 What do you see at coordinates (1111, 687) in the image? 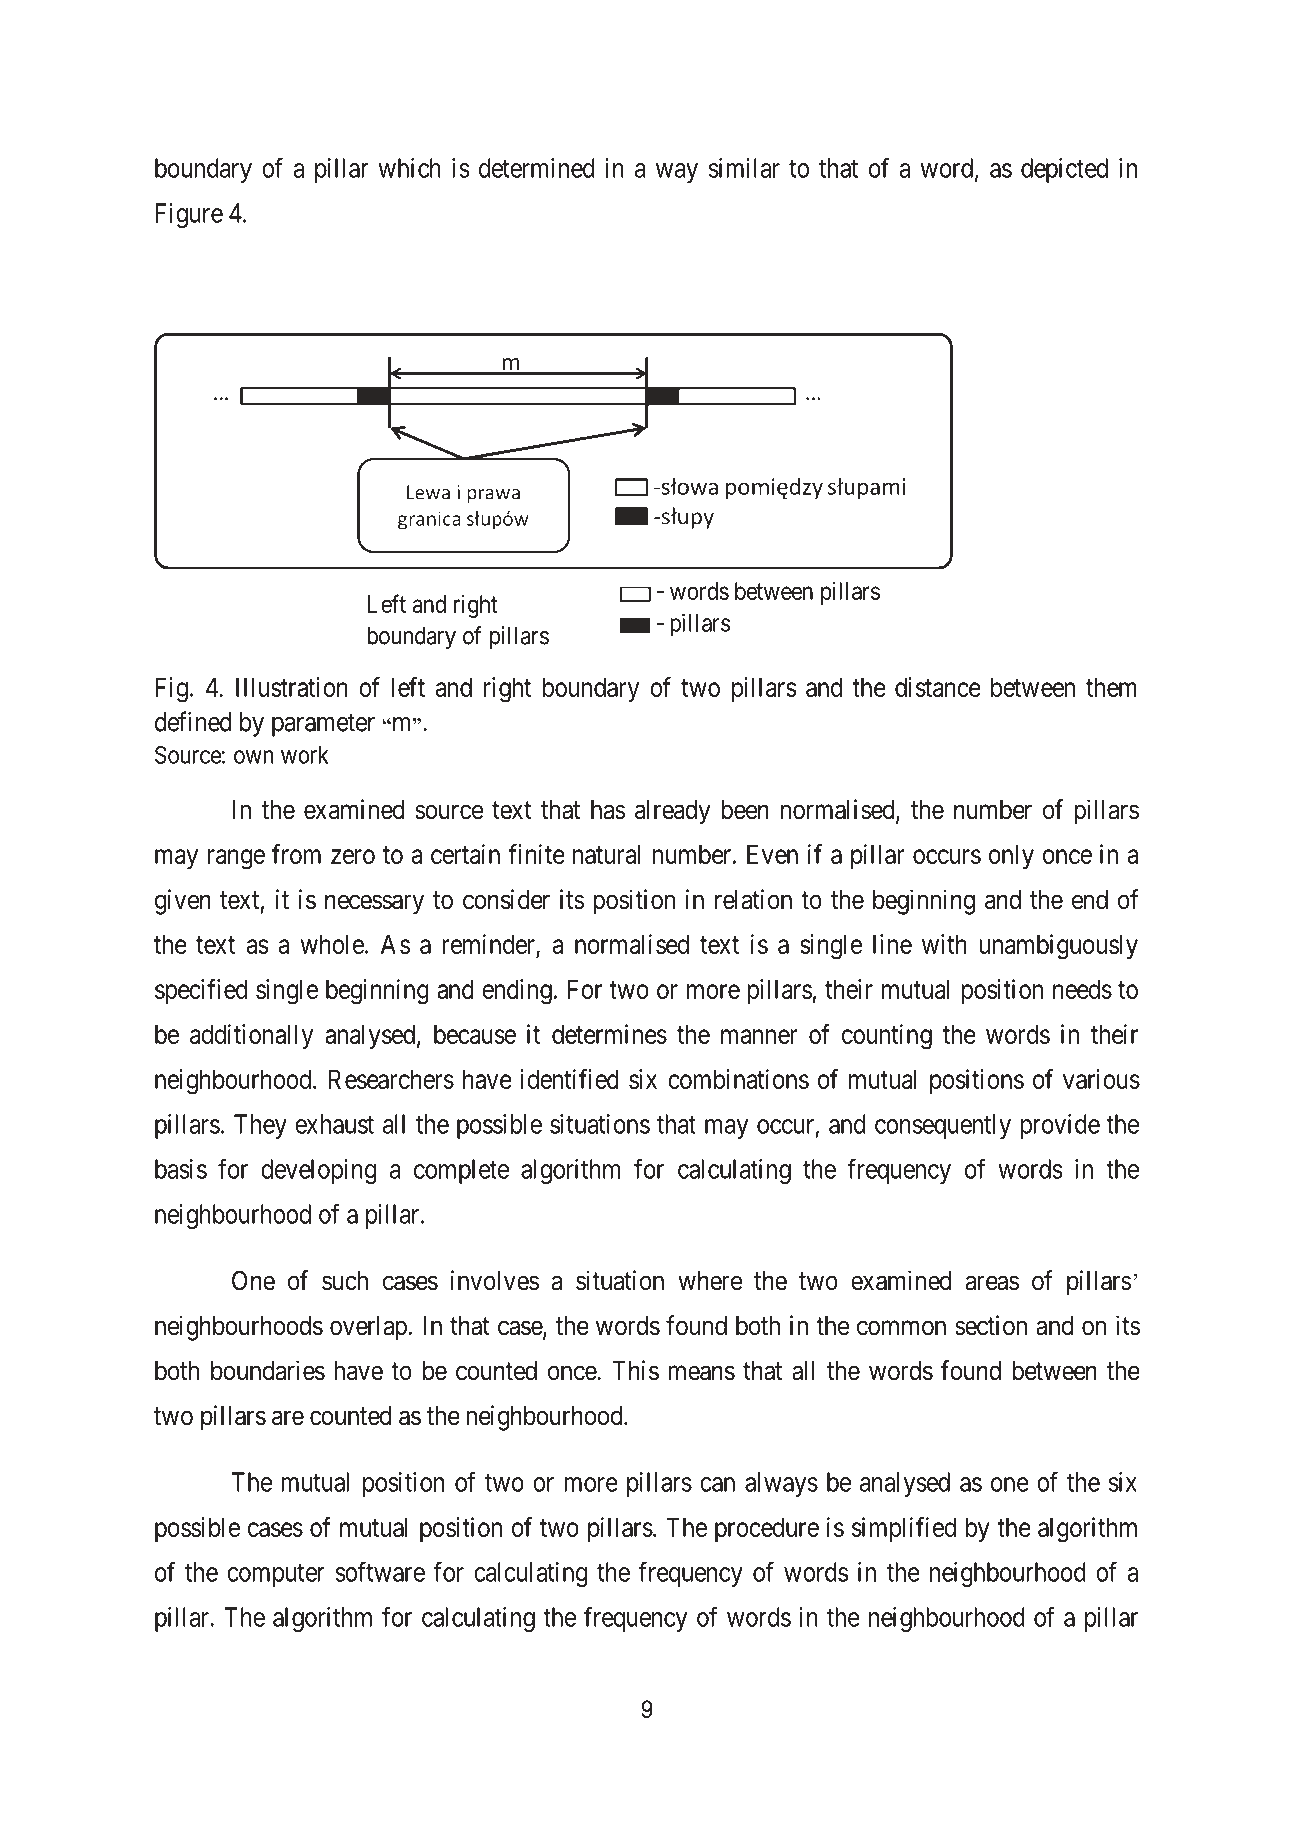
I see `them` at bounding box center [1111, 687].
